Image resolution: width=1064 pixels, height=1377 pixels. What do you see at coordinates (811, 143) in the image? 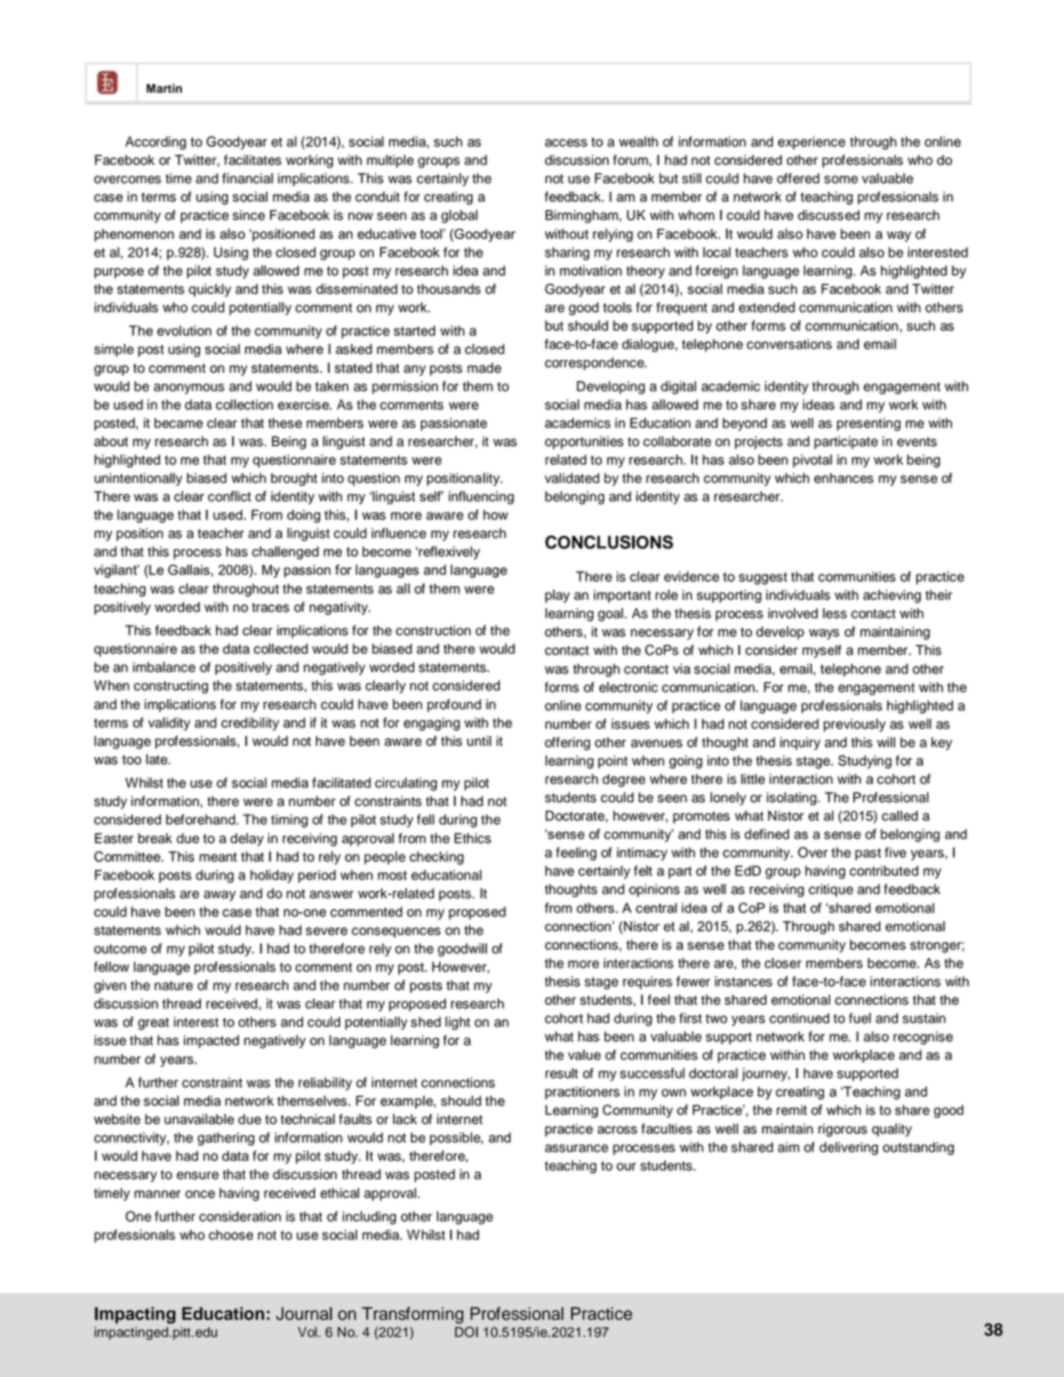
I see `experience` at bounding box center [811, 143].
